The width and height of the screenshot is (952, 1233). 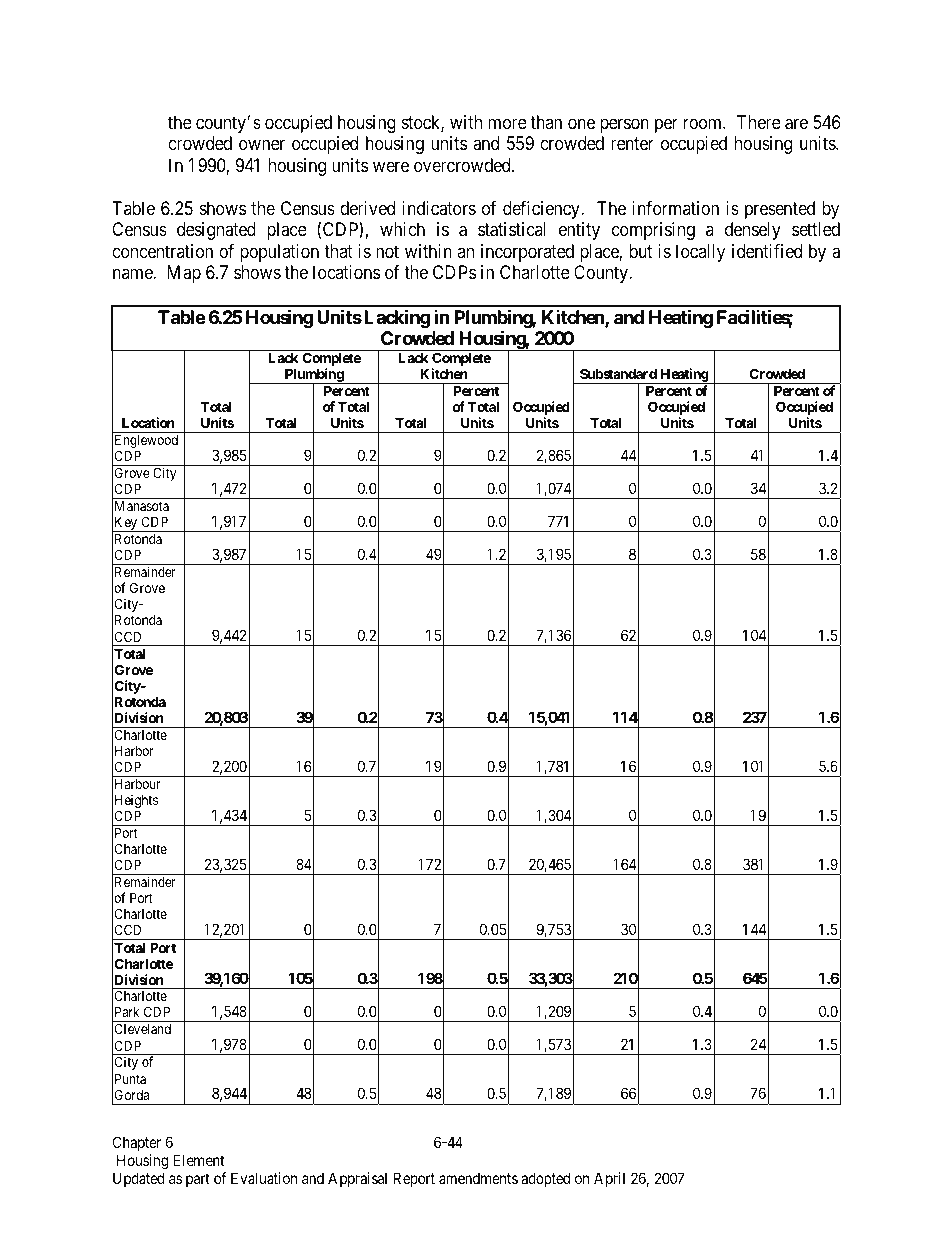 I want to click on Element, so click(x=198, y=1160).
